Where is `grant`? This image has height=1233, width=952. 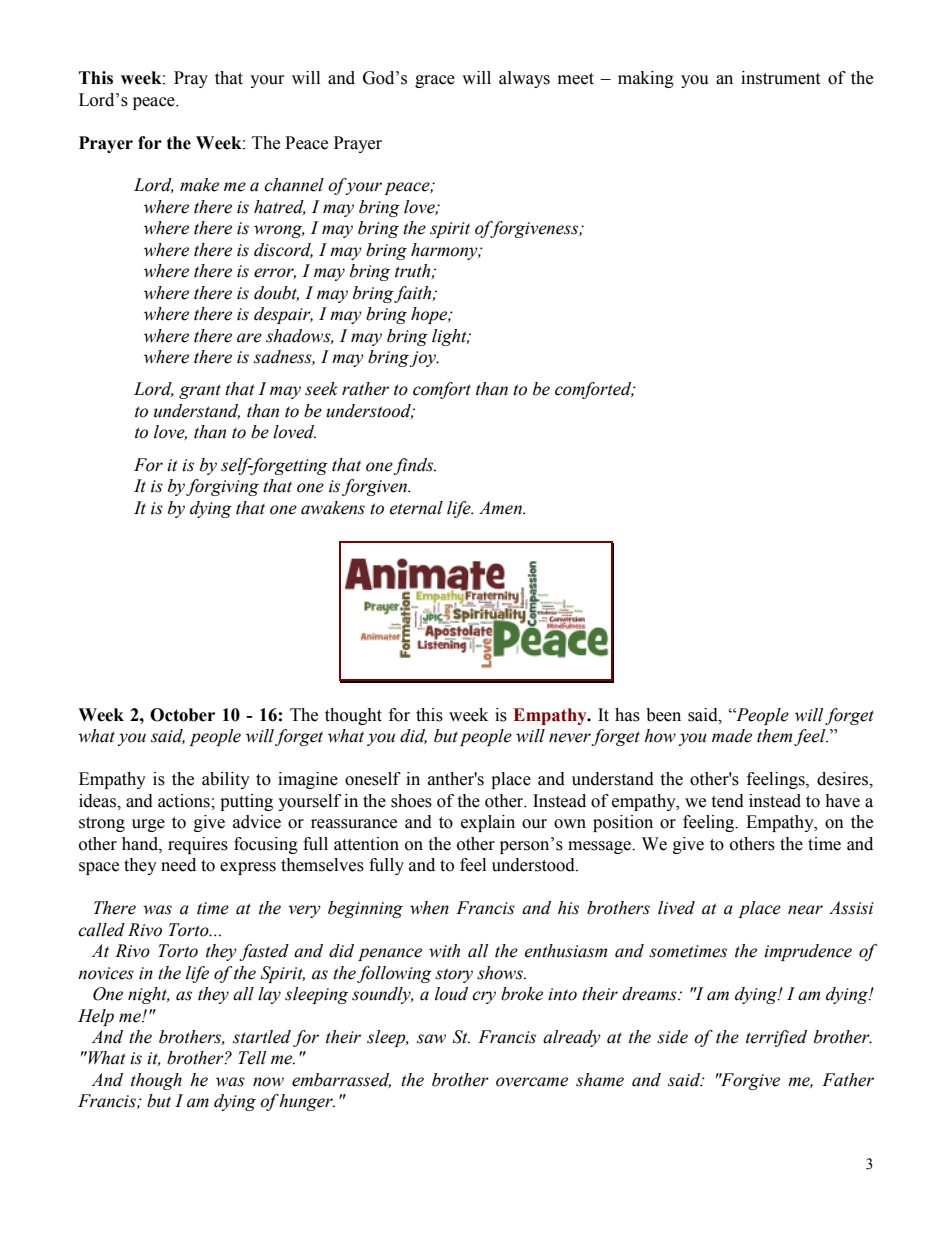
grant is located at coordinates (200, 391).
